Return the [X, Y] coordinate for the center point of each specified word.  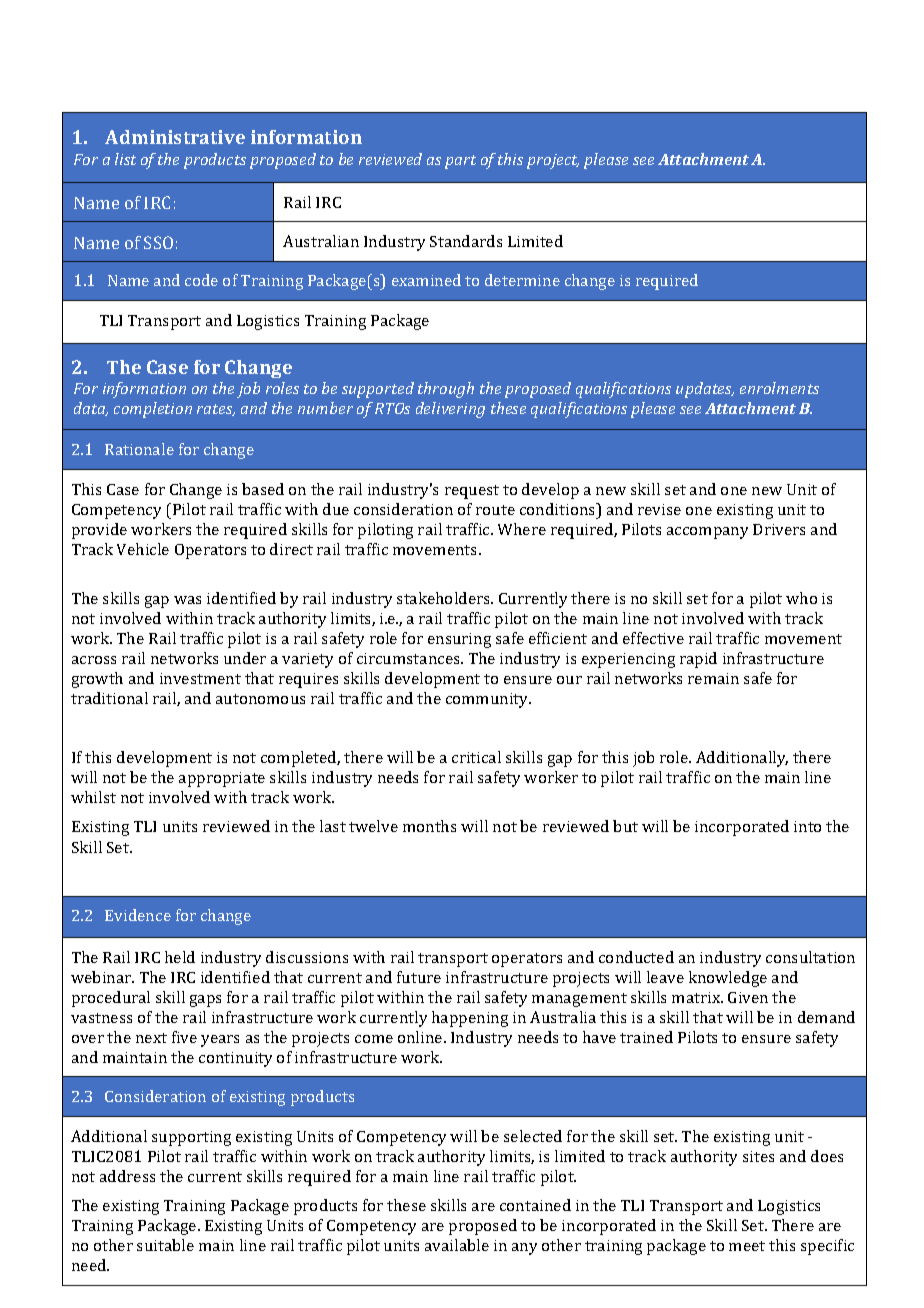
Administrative [175, 137]
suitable [165, 1245]
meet [747, 1246]
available [457, 1245]
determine [522, 280]
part [460, 162]
